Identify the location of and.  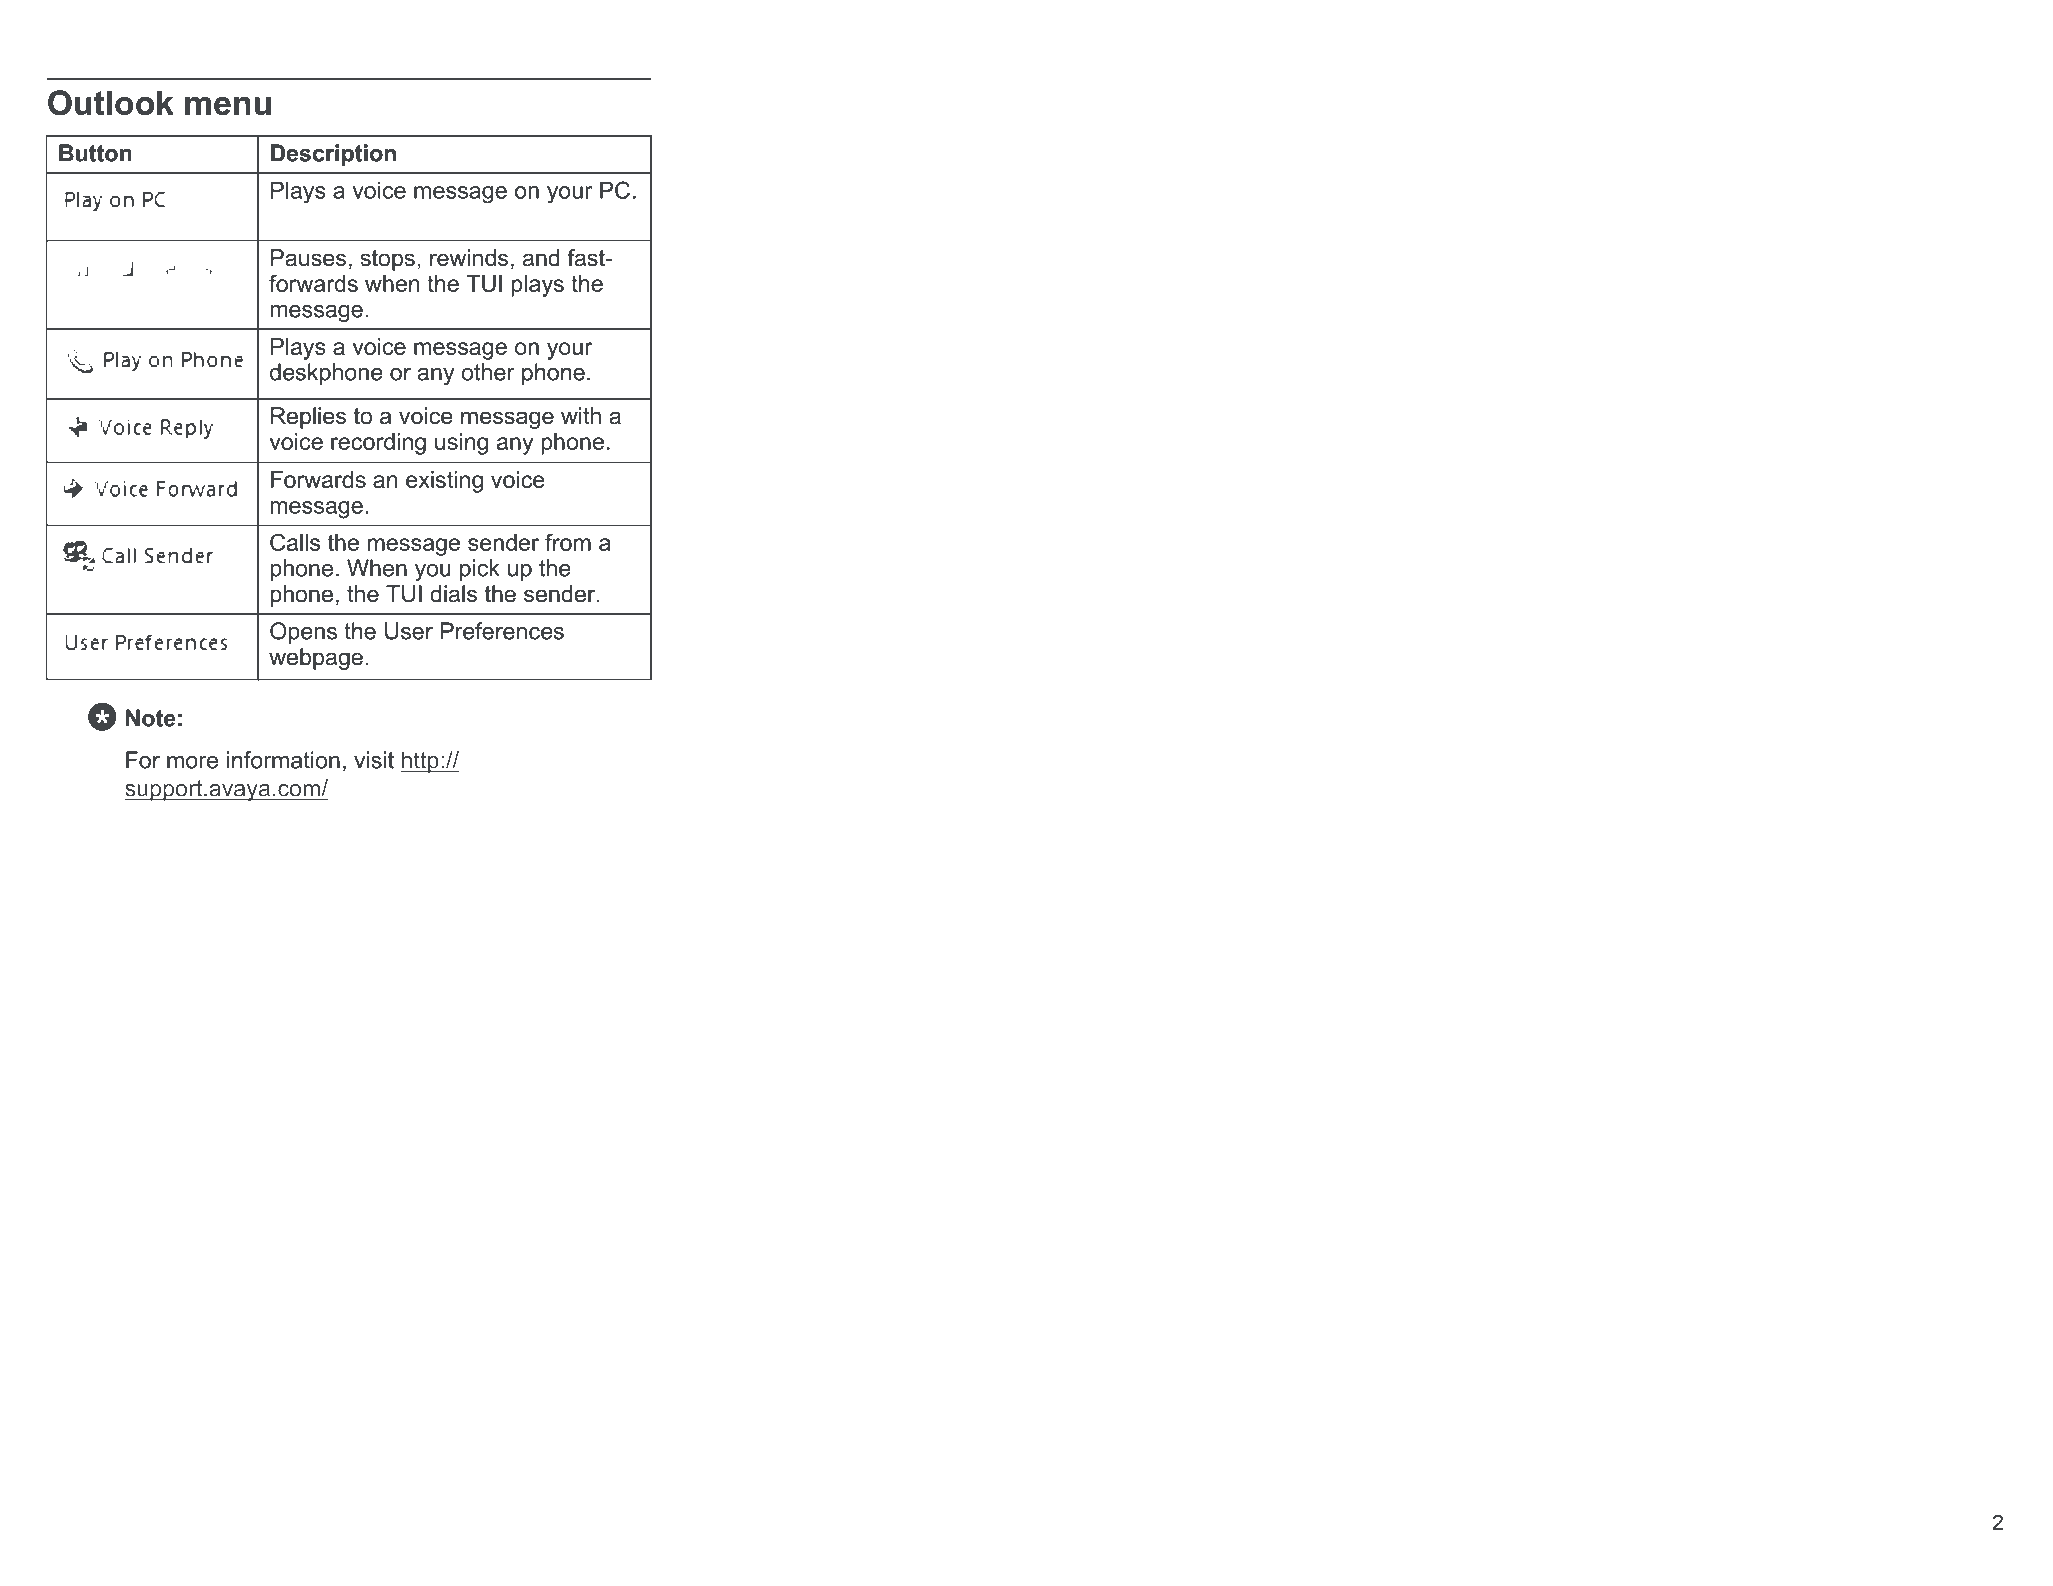
(541, 258).
